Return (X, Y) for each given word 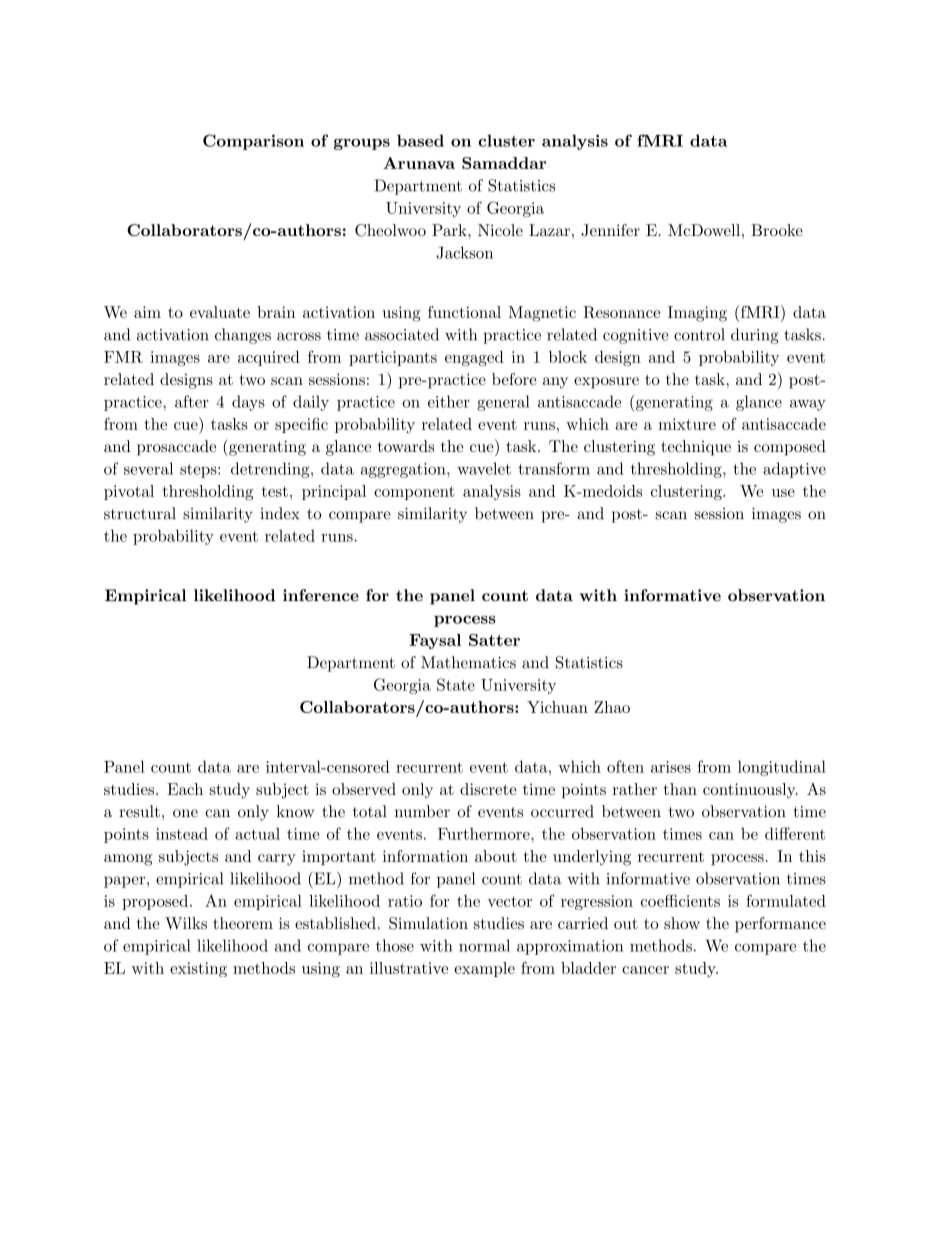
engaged (474, 358)
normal (484, 945)
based (420, 140)
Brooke (777, 230)
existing (198, 969)
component (414, 493)
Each (185, 789)
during (755, 336)
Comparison (253, 142)
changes (243, 336)
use (783, 493)
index (280, 513)
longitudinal (782, 768)
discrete (488, 789)
